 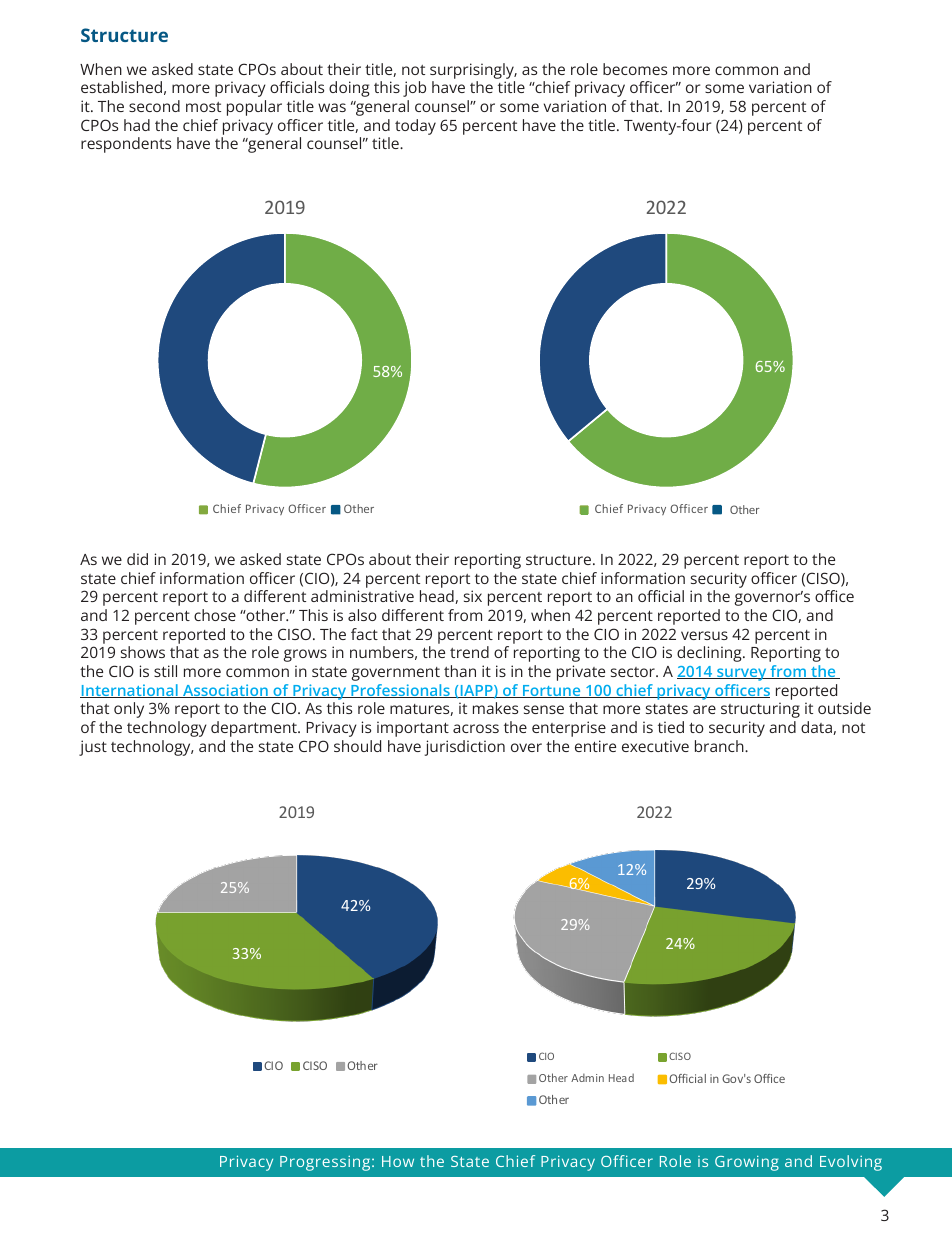 I want to click on jurisdiction, so click(x=465, y=748).
